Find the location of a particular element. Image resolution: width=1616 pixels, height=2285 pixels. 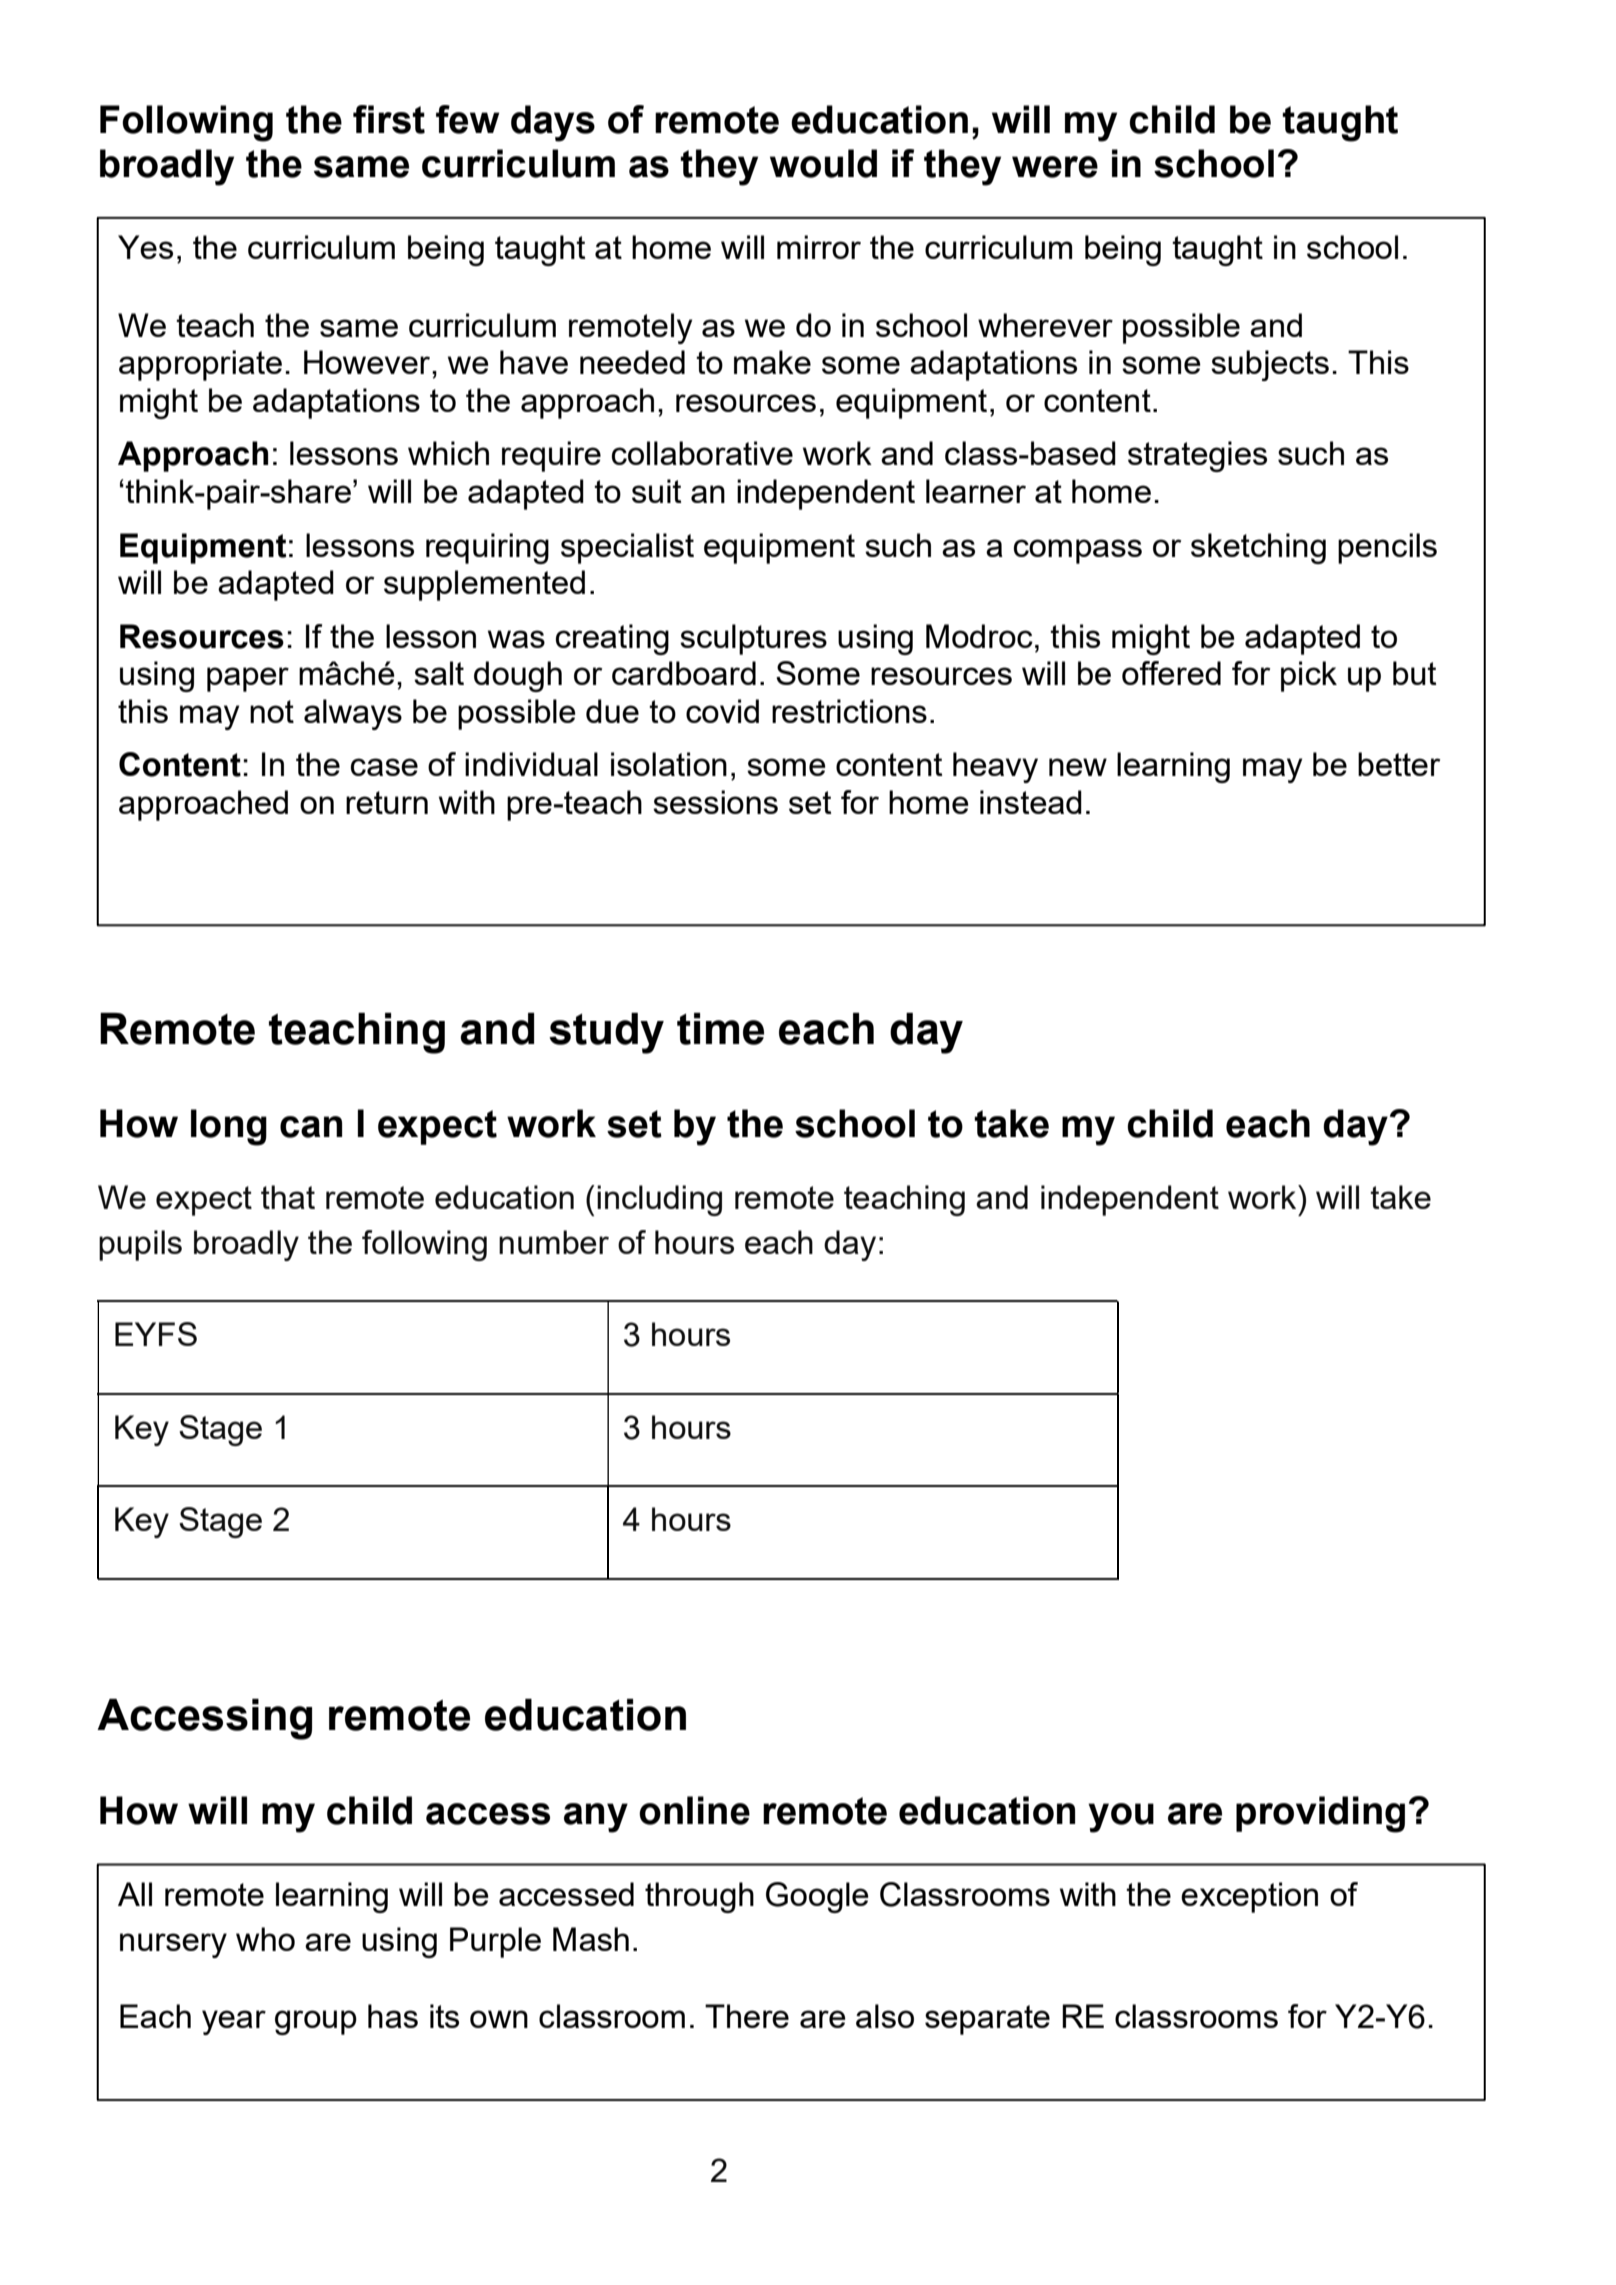

would is located at coordinates (823, 163).
